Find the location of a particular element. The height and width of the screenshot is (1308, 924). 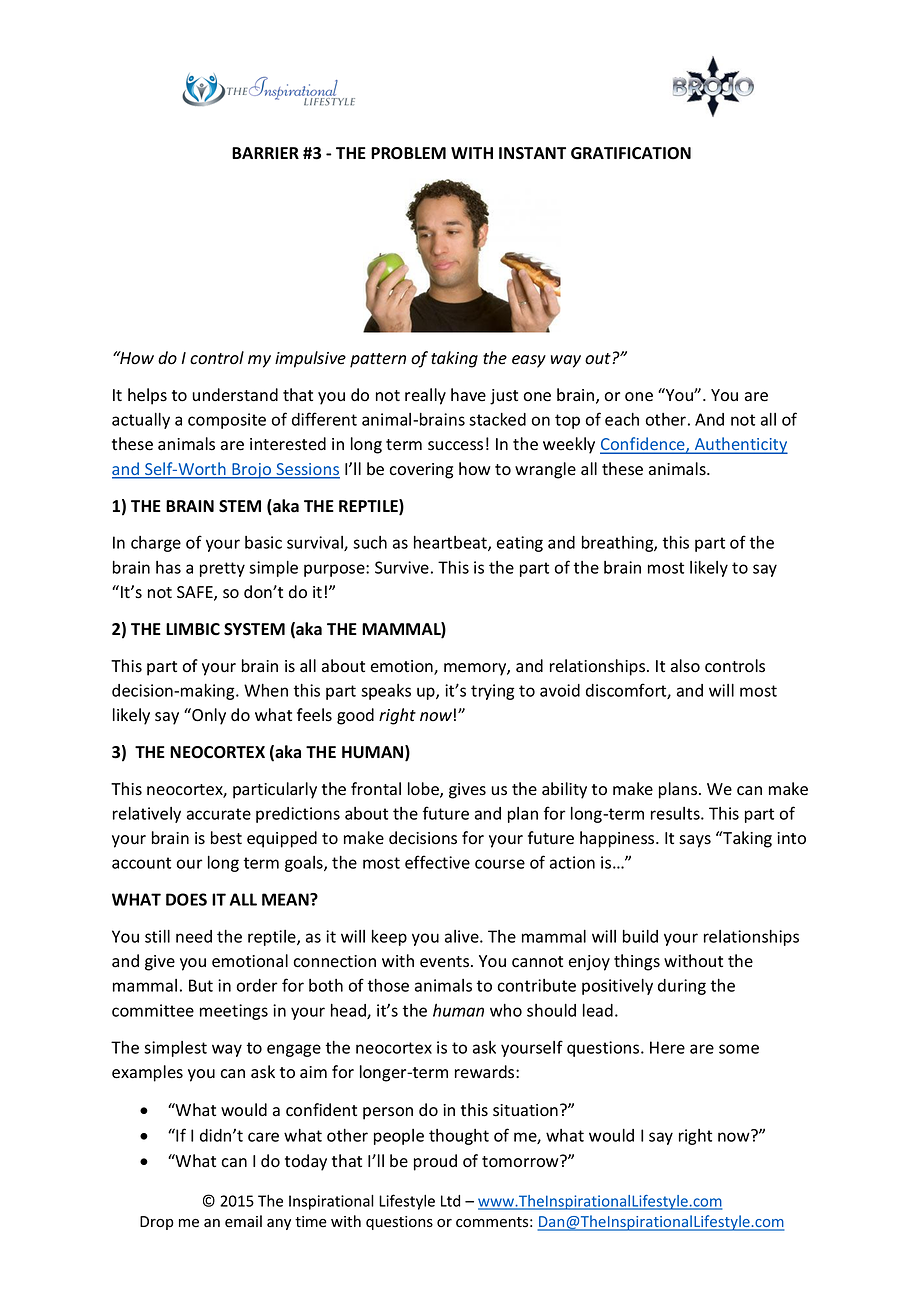

BARRIER is located at coordinates (265, 153).
